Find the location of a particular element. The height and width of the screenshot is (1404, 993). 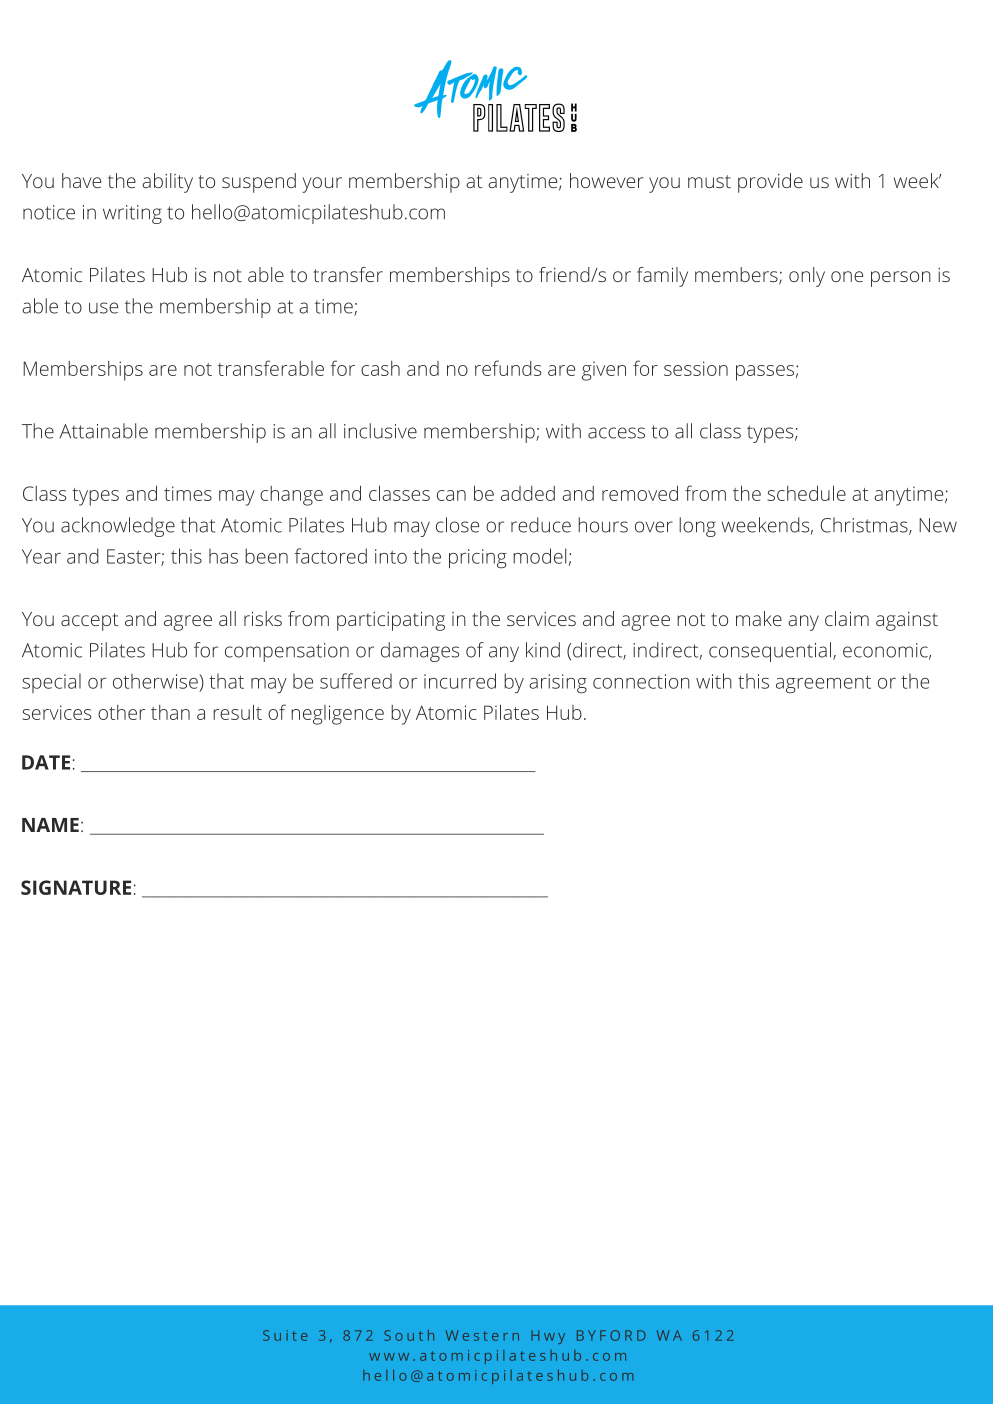

close is located at coordinates (457, 525).
